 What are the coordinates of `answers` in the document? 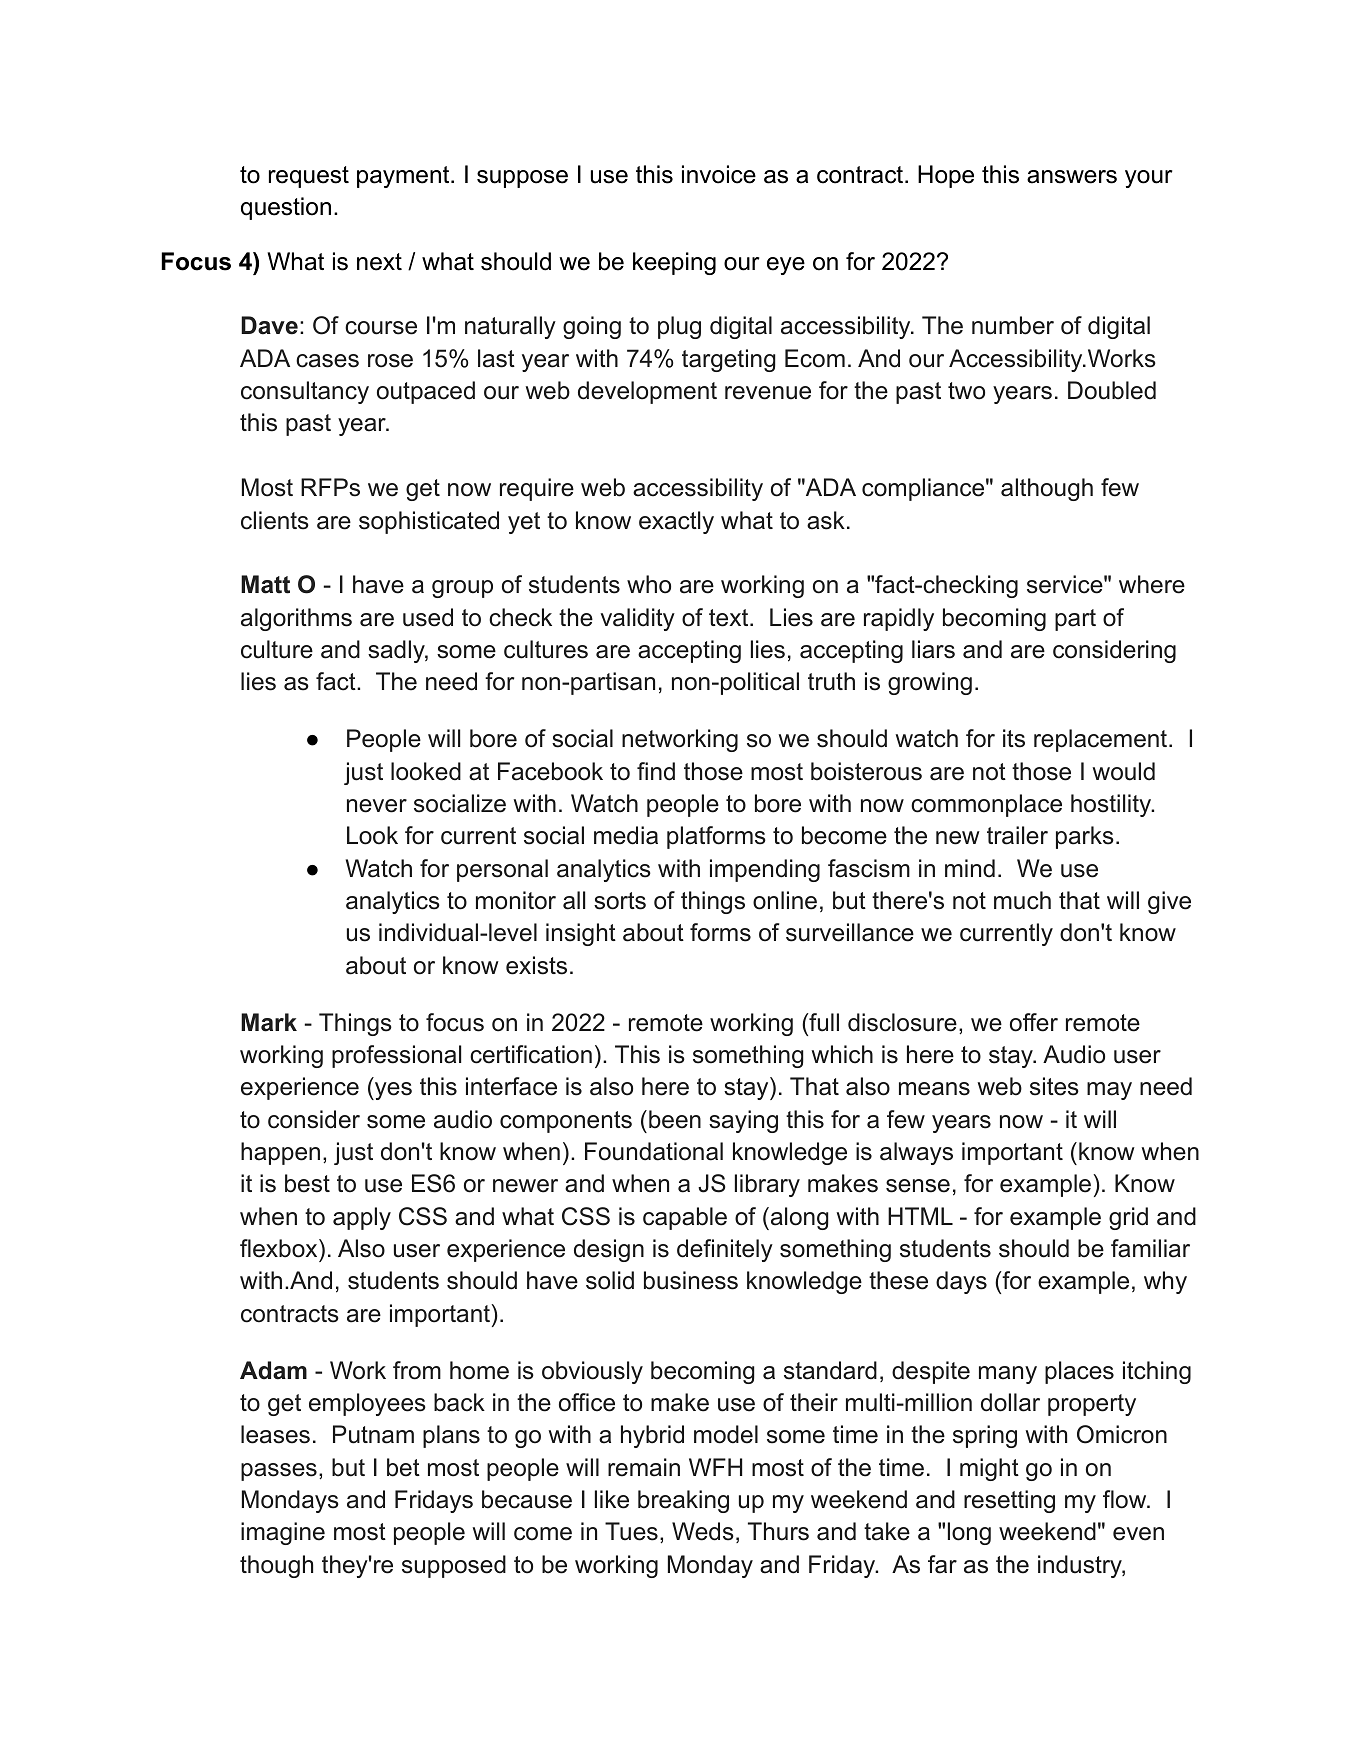 It's located at (1072, 177).
